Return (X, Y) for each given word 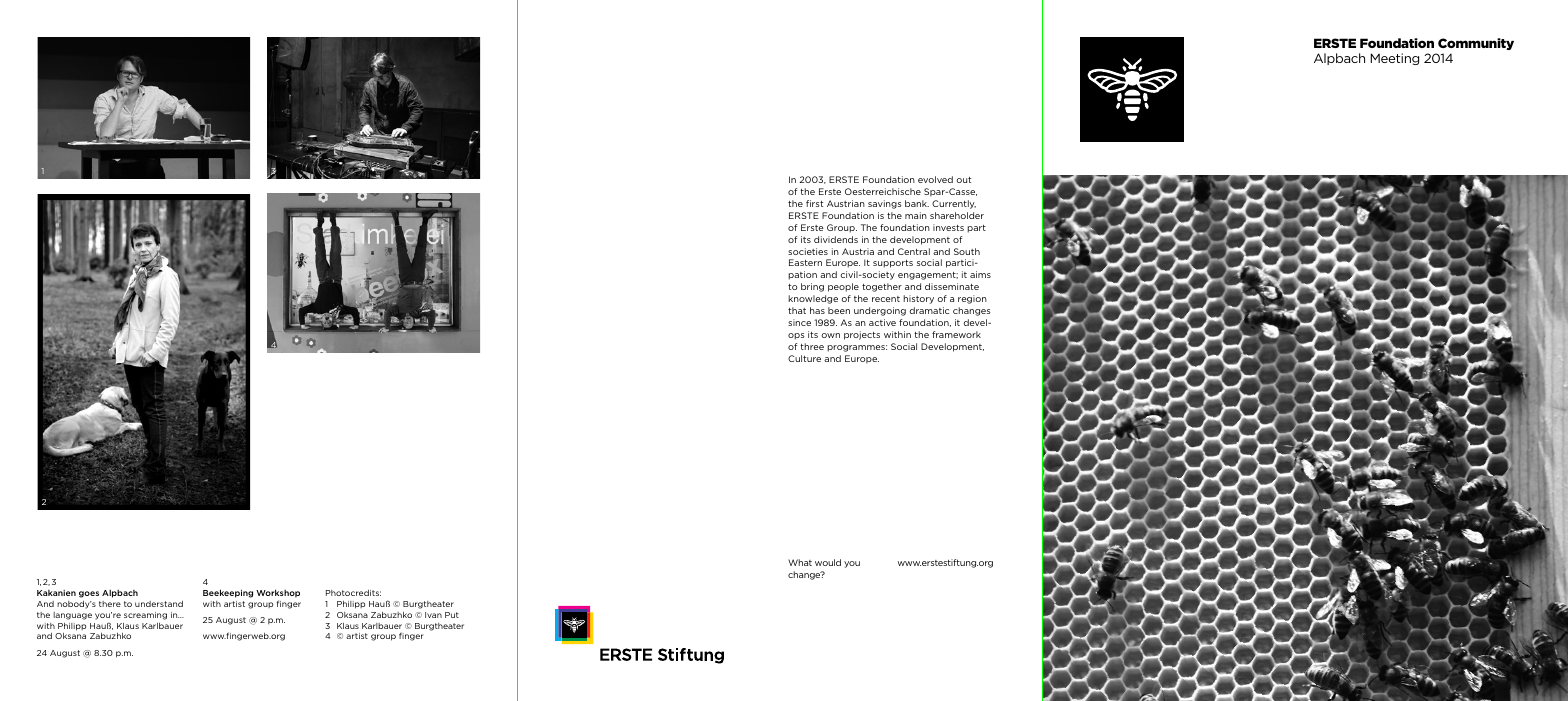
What (800, 562)
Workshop (278, 593)
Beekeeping (228, 593)
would (828, 562)
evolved (935, 179)
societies (808, 251)
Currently (954, 204)
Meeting (1394, 59)
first (814, 203)
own (830, 335)
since (799, 322)
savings (884, 204)
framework (956, 334)
